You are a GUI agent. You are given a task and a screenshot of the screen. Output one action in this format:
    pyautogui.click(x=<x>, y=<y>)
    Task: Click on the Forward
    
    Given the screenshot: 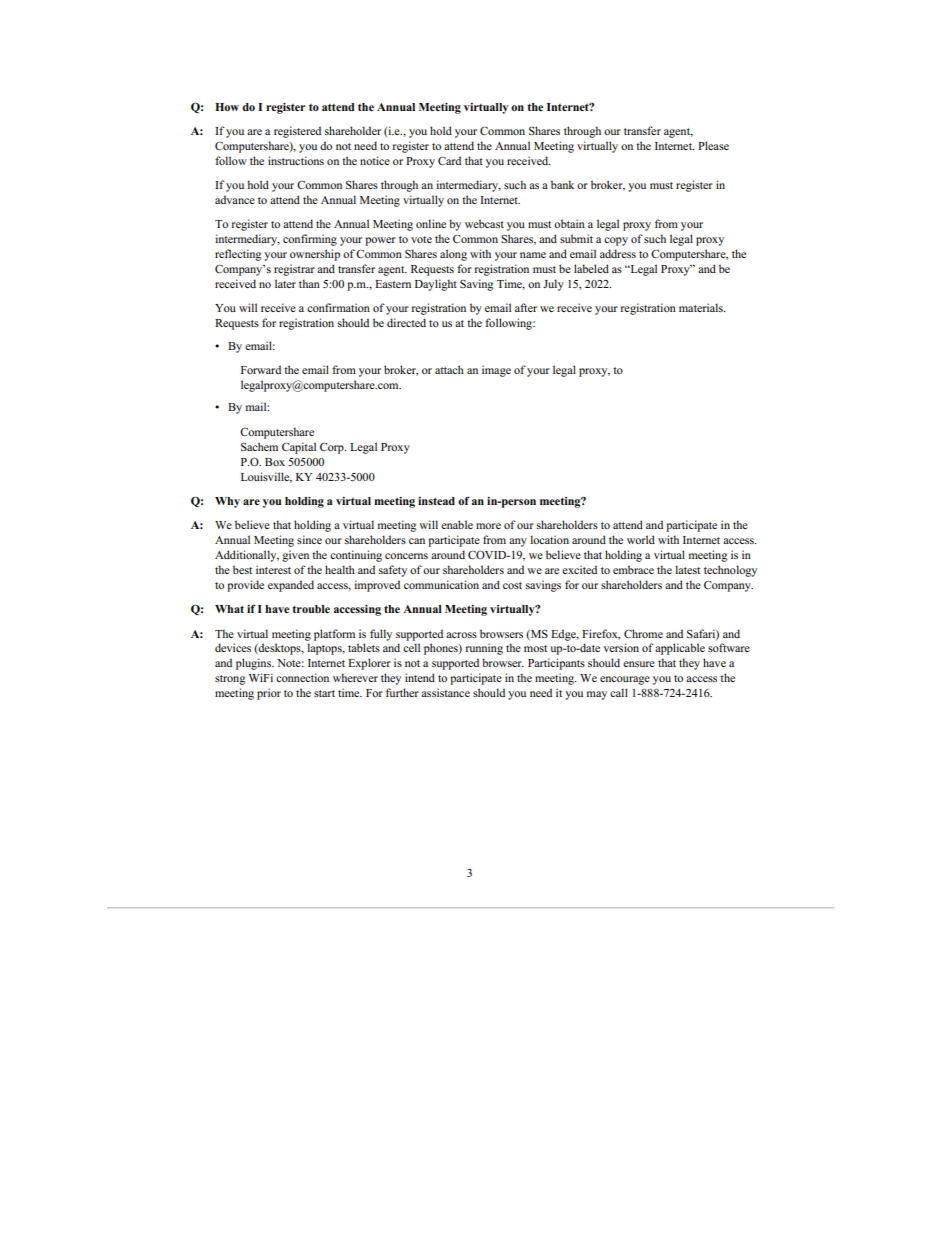 What is the action you would take?
    pyautogui.click(x=261, y=369)
